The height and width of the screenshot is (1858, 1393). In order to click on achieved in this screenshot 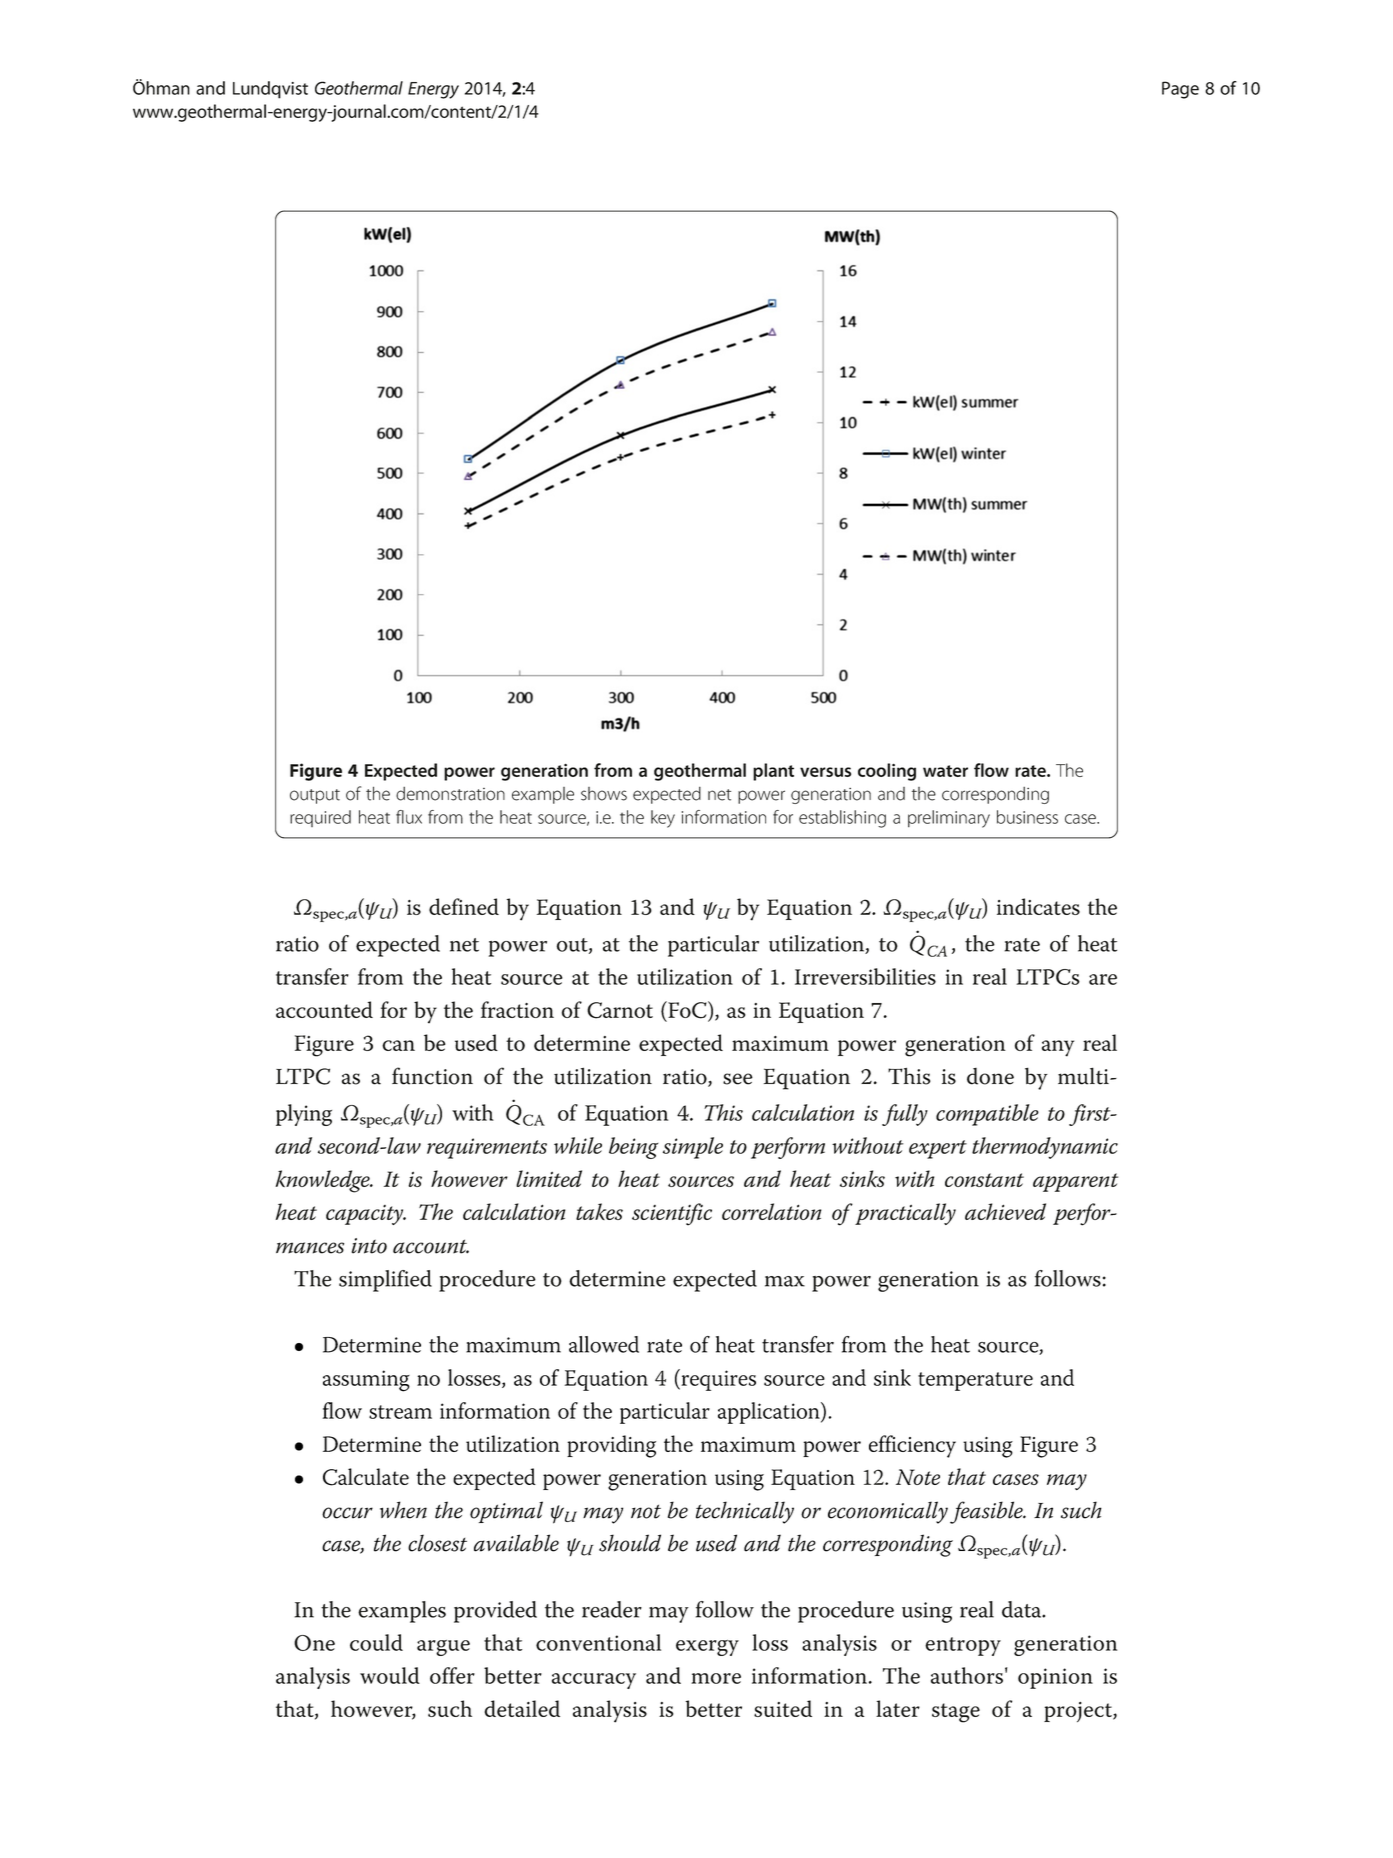, I will do `click(1005, 1211)`.
